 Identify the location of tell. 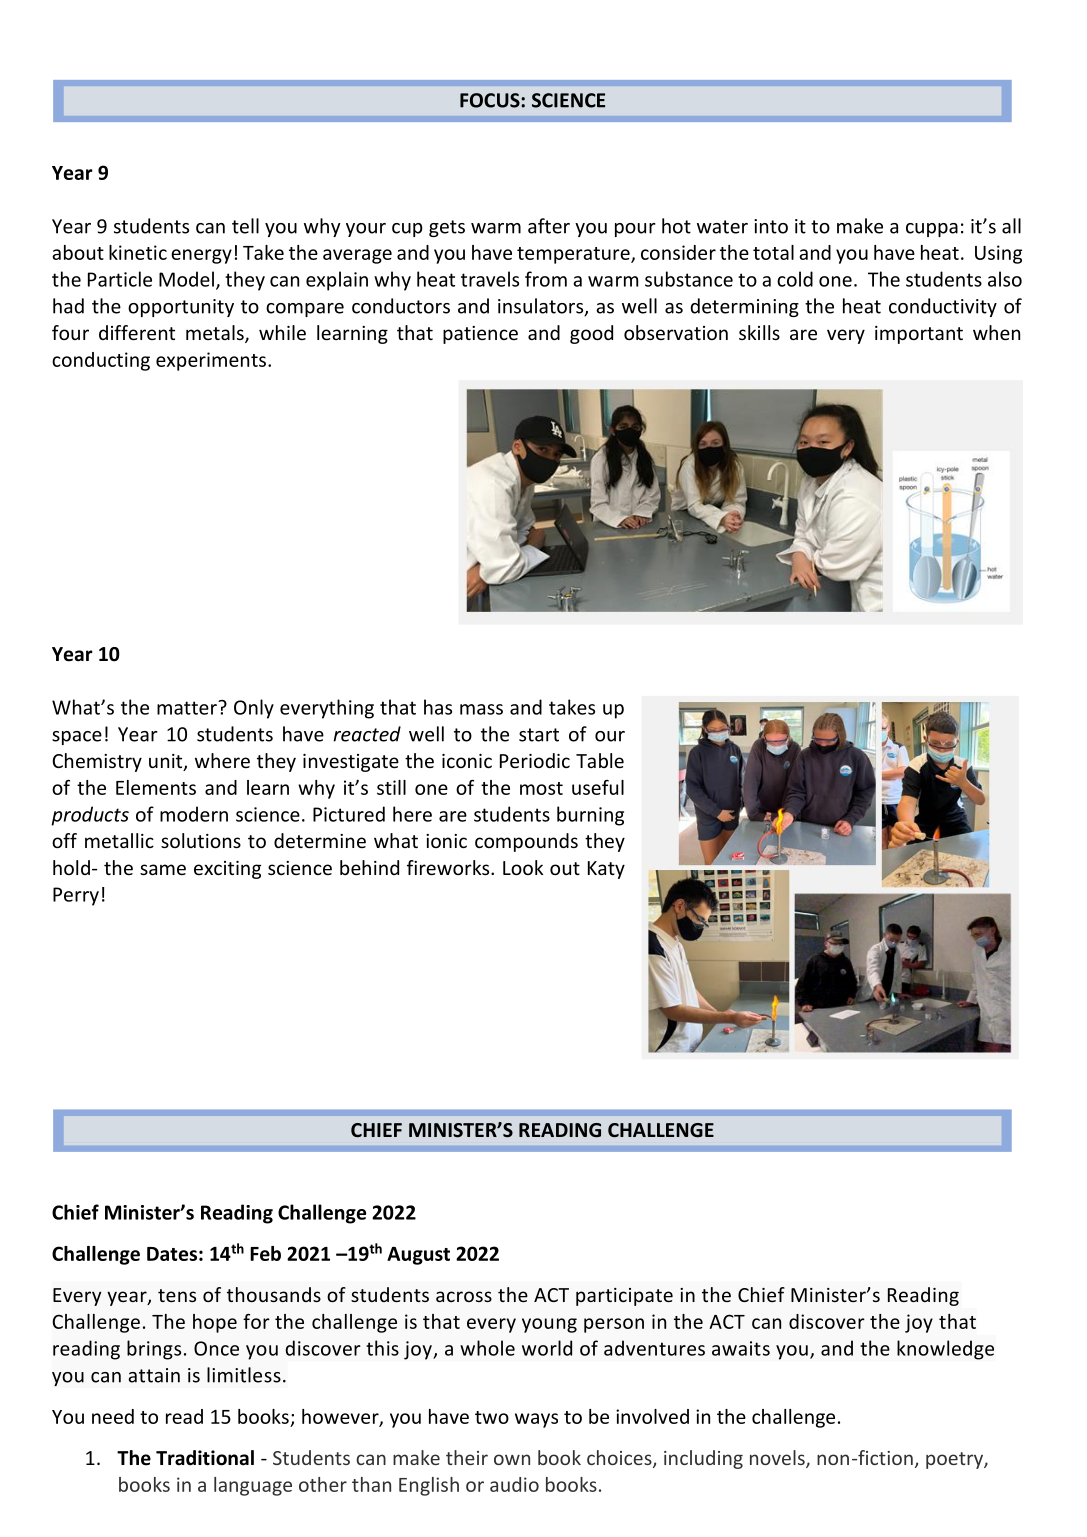
(245, 226).
